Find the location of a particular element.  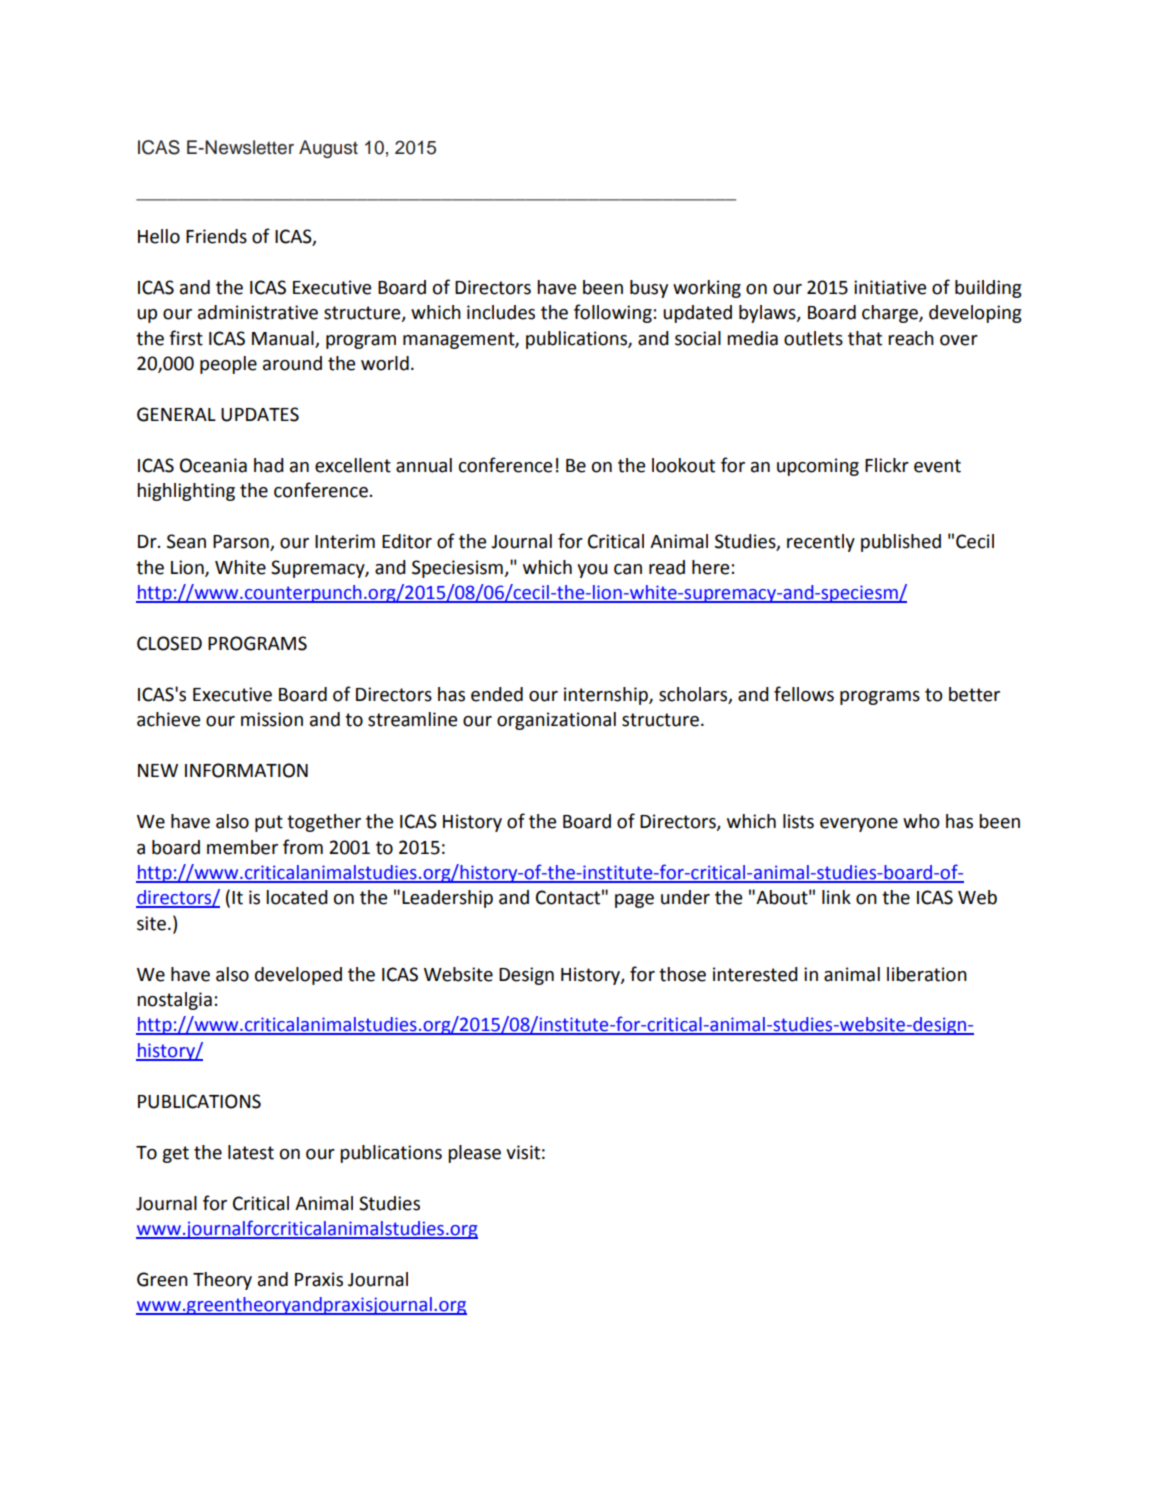

page is located at coordinates (634, 901).
